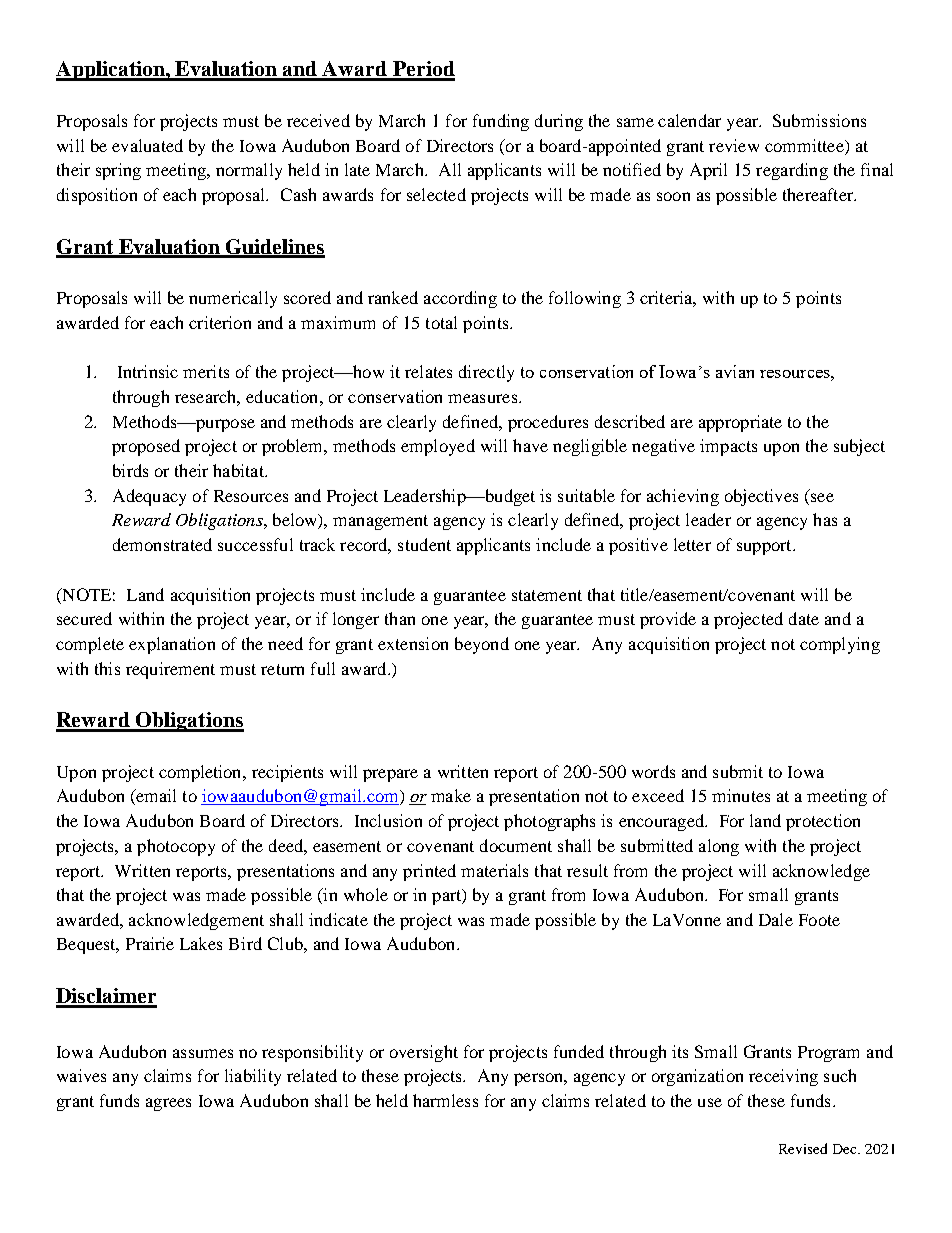  I want to click on evaluated, so click(147, 145).
